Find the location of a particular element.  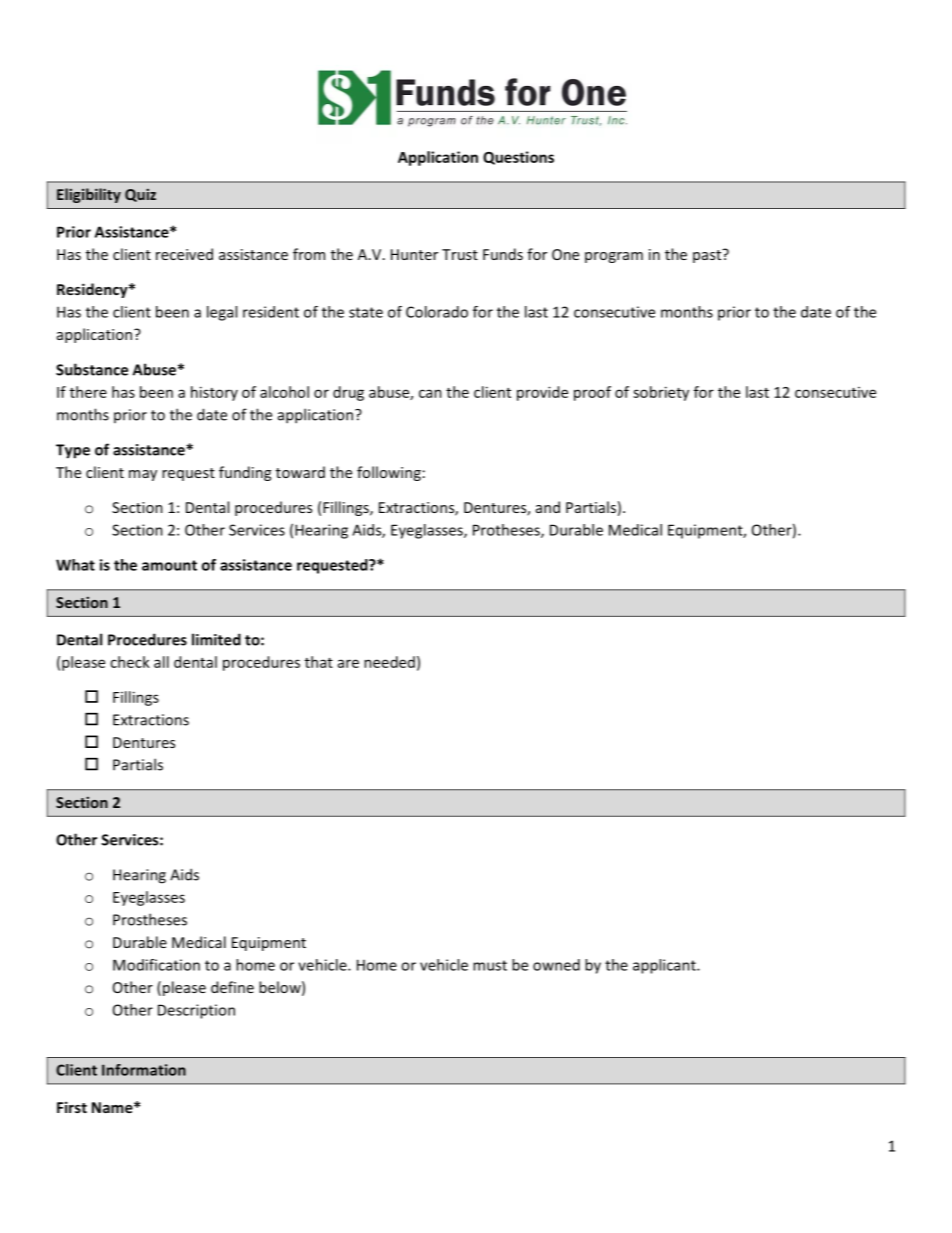

Hunter is located at coordinates (414, 254).
